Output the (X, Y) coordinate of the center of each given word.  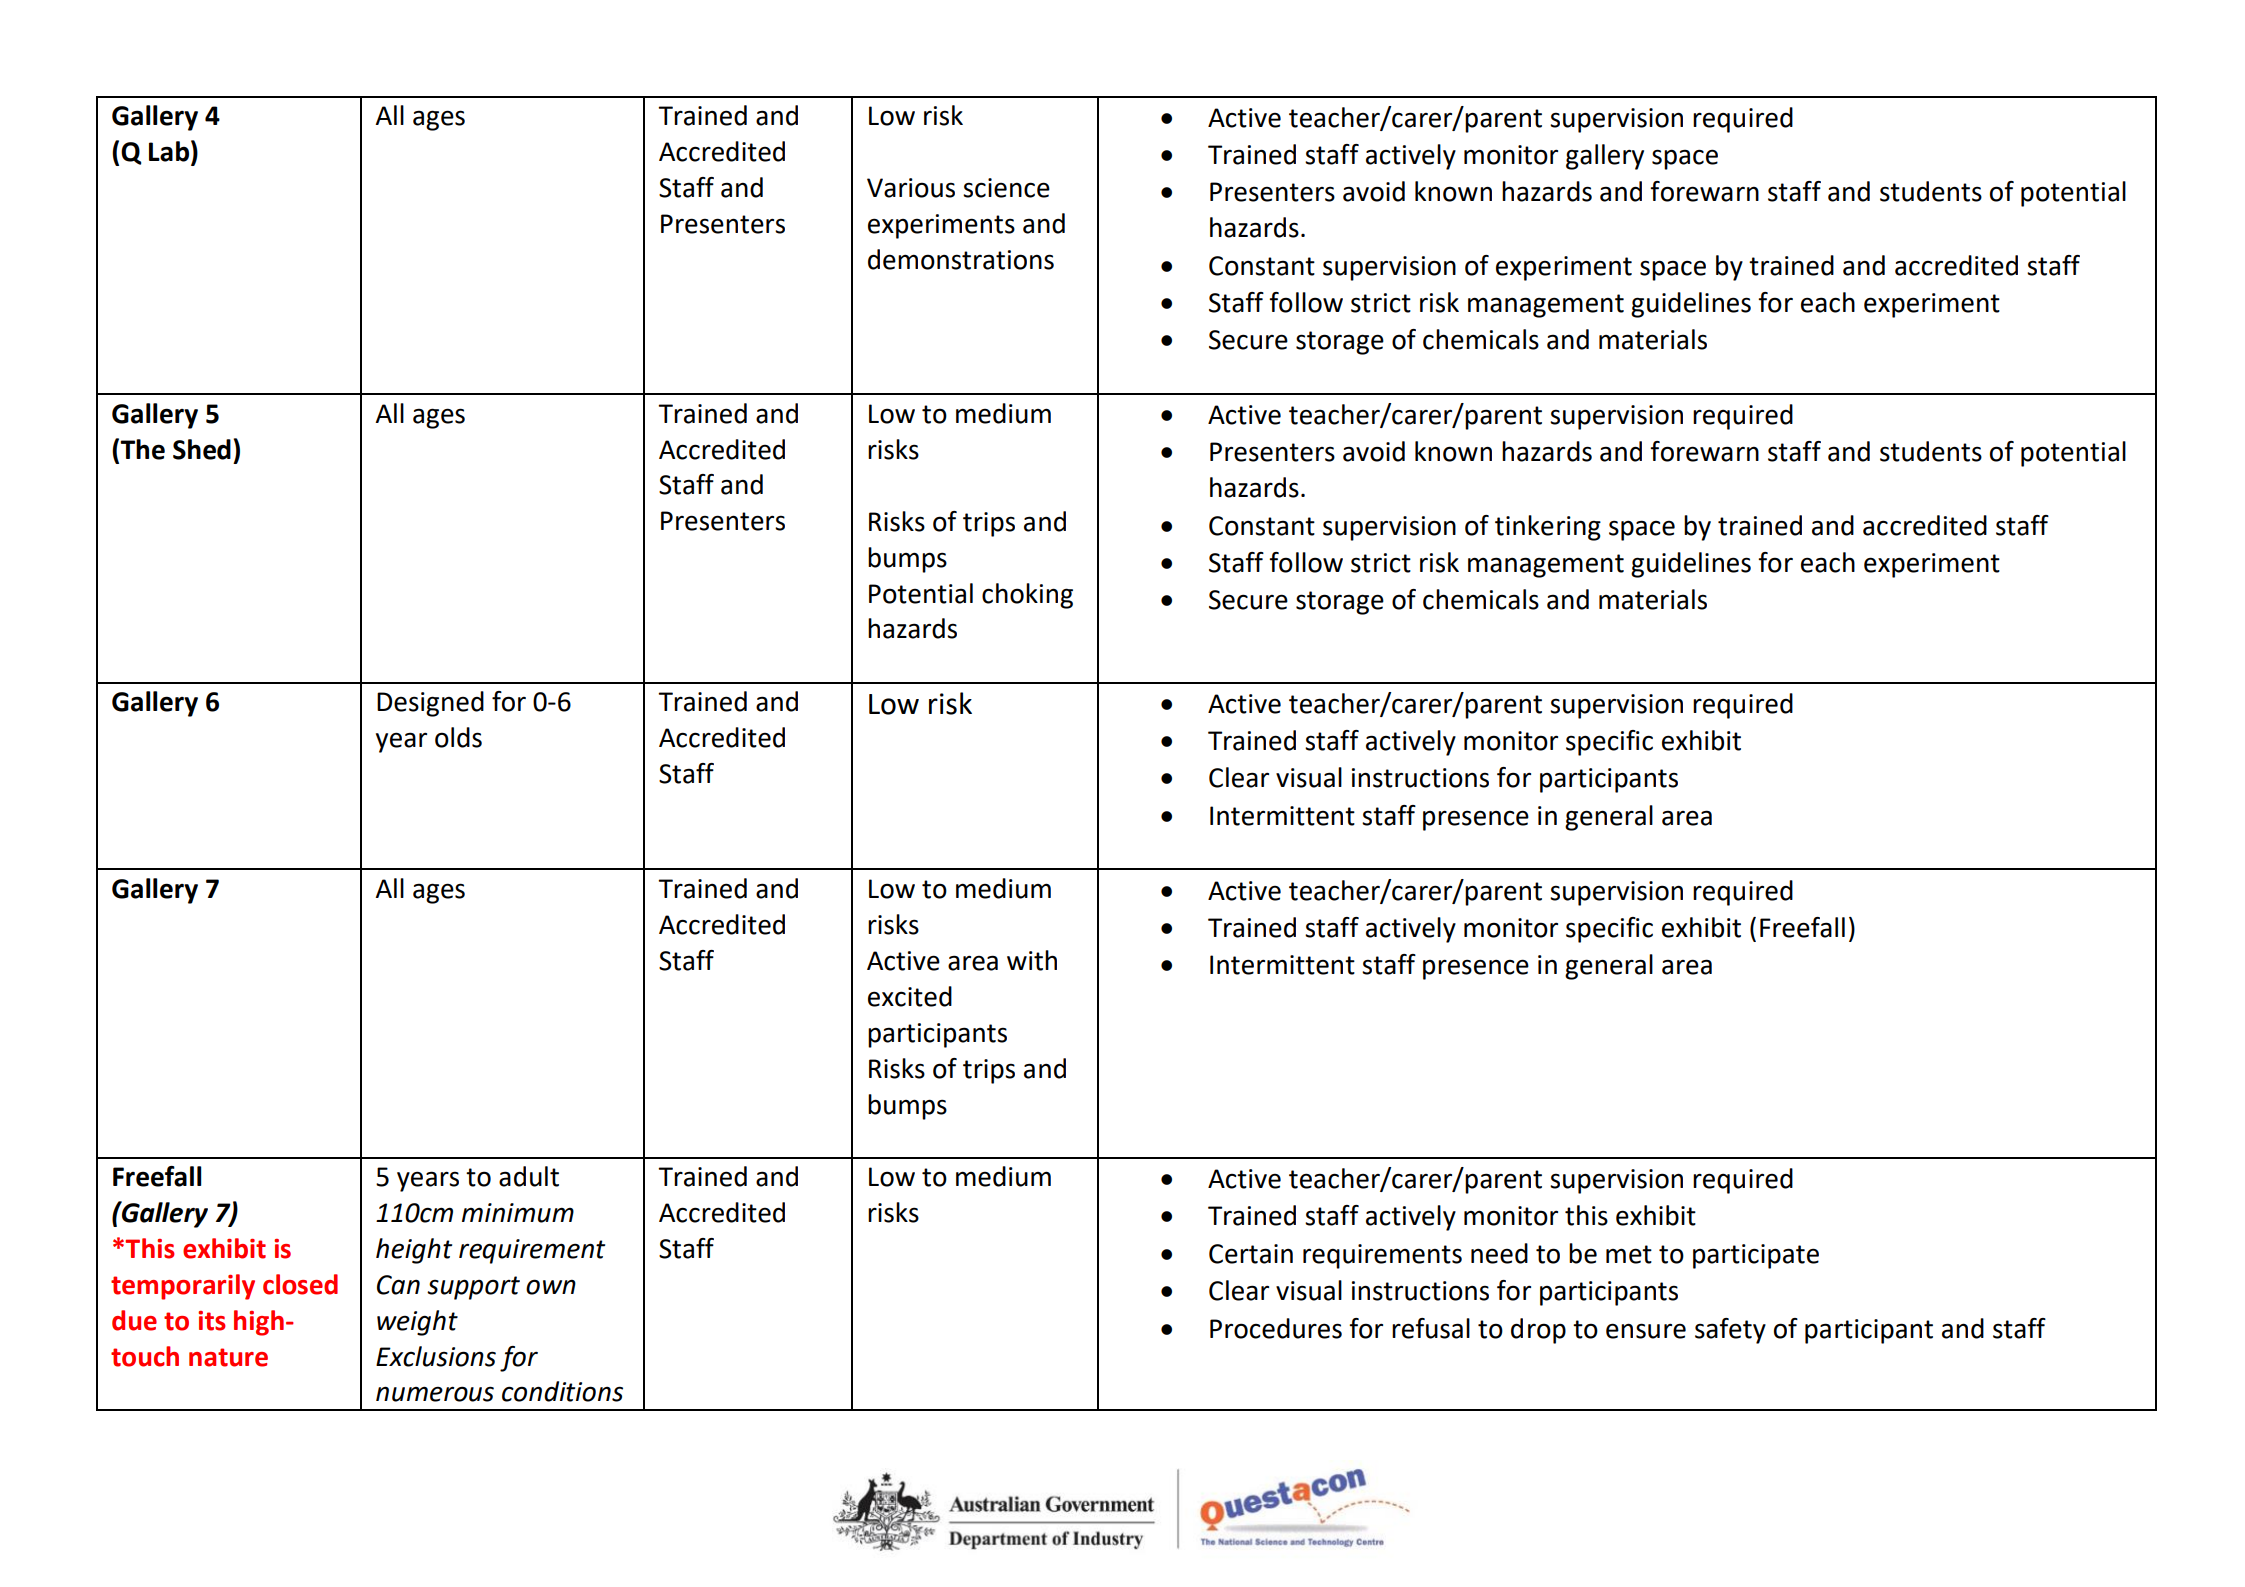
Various (911, 188)
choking (1027, 596)
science (1006, 188)
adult (529, 1176)
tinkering (1548, 528)
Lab (170, 151)
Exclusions (436, 1356)
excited (910, 996)
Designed (430, 704)
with (1032, 960)
